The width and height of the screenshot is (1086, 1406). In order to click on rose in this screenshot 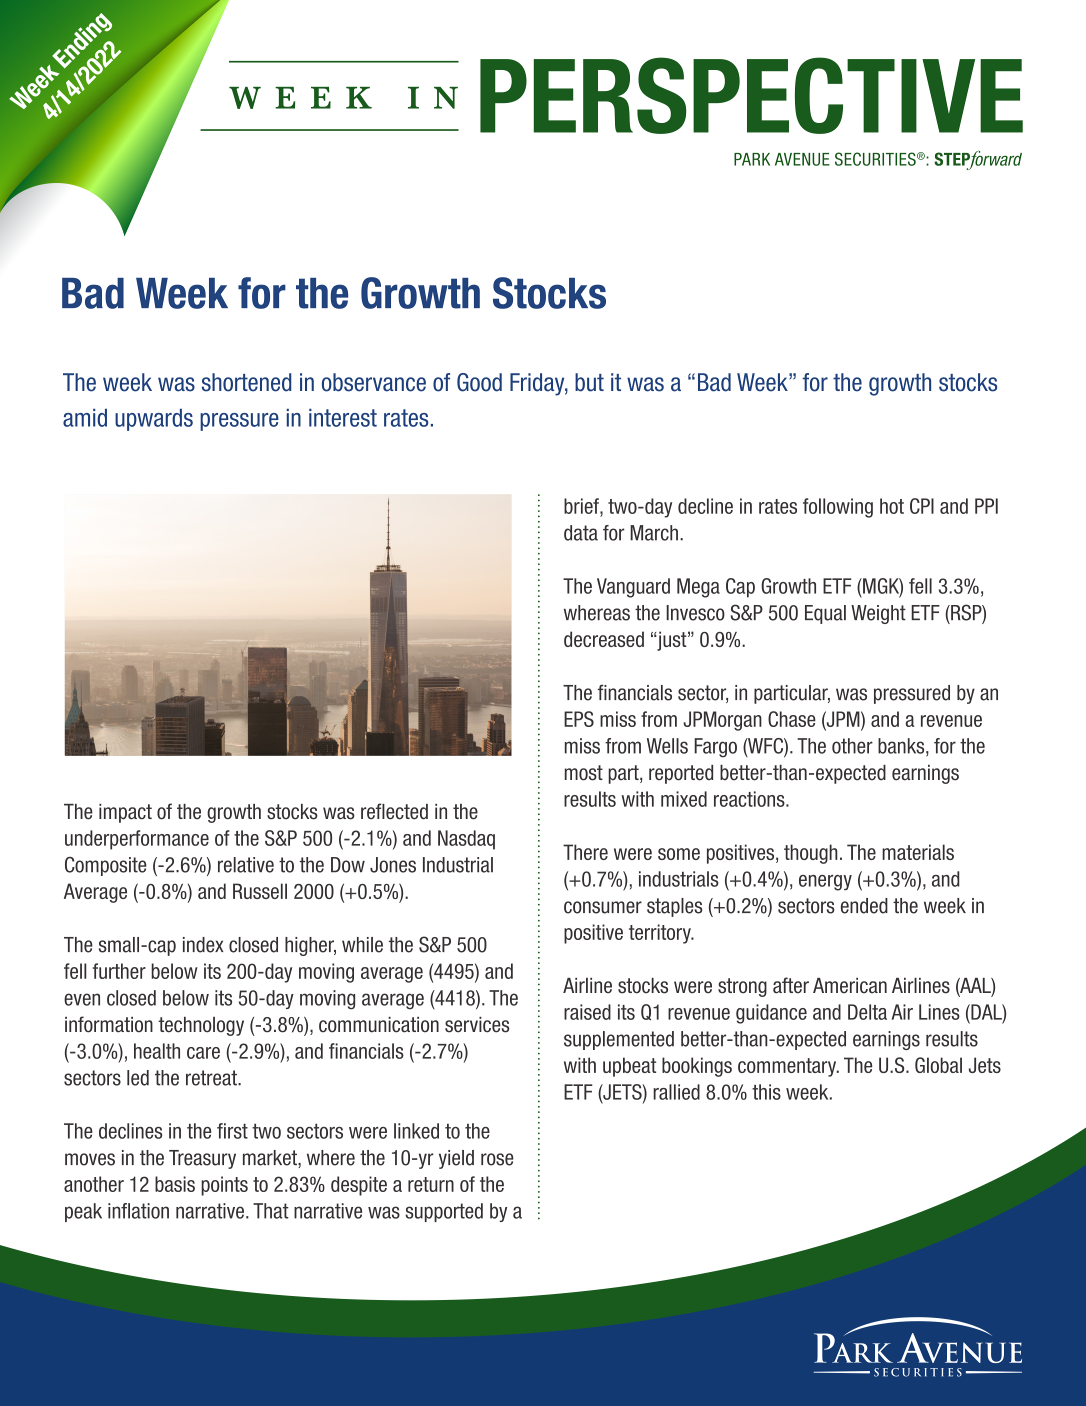, I will do `click(497, 1159)`.
